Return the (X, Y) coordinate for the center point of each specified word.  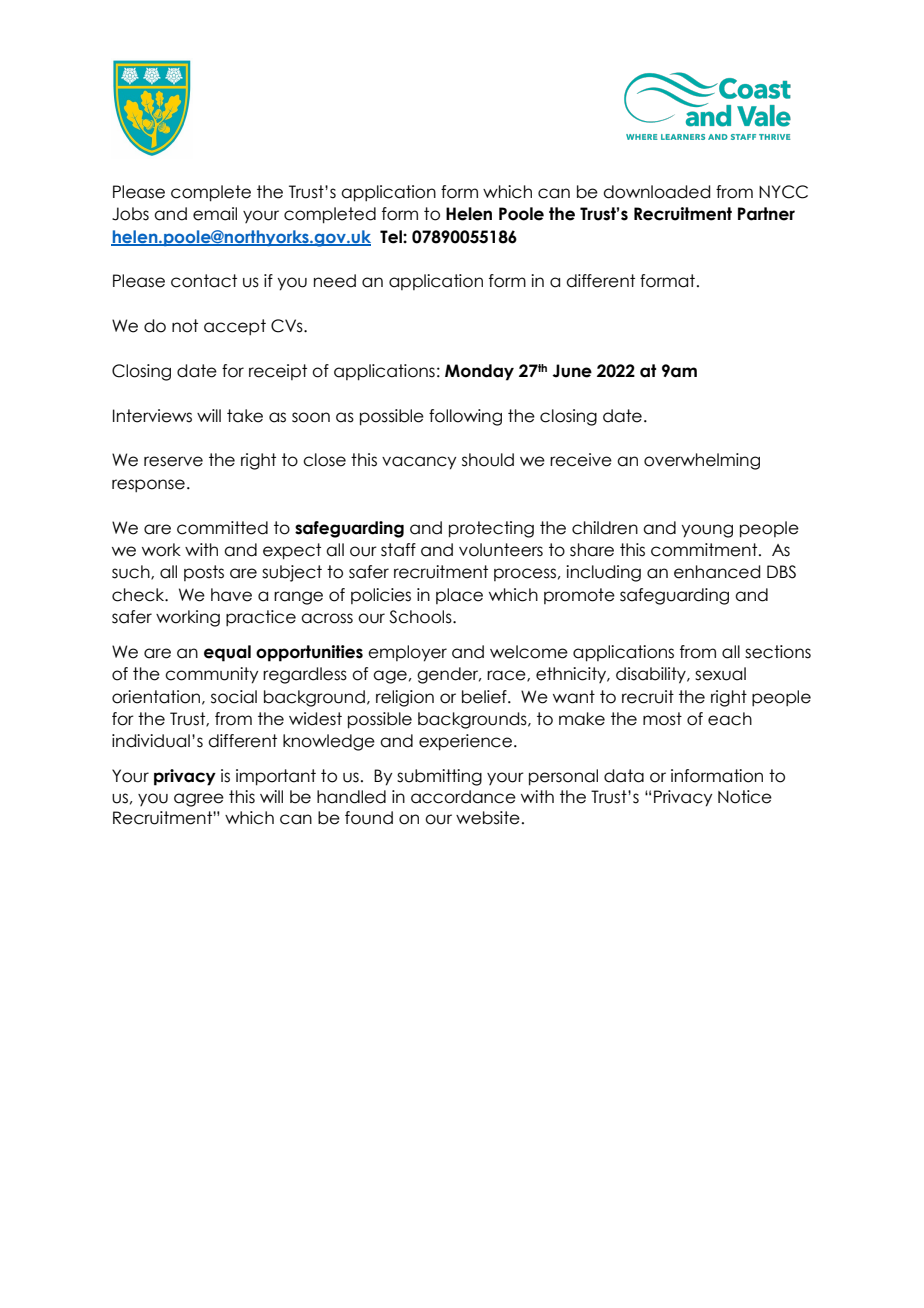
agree (199, 800)
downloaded (656, 192)
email (215, 214)
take (245, 416)
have (231, 595)
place (459, 596)
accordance (463, 797)
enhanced (717, 572)
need (335, 281)
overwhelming (702, 461)
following (465, 417)
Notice (745, 797)
